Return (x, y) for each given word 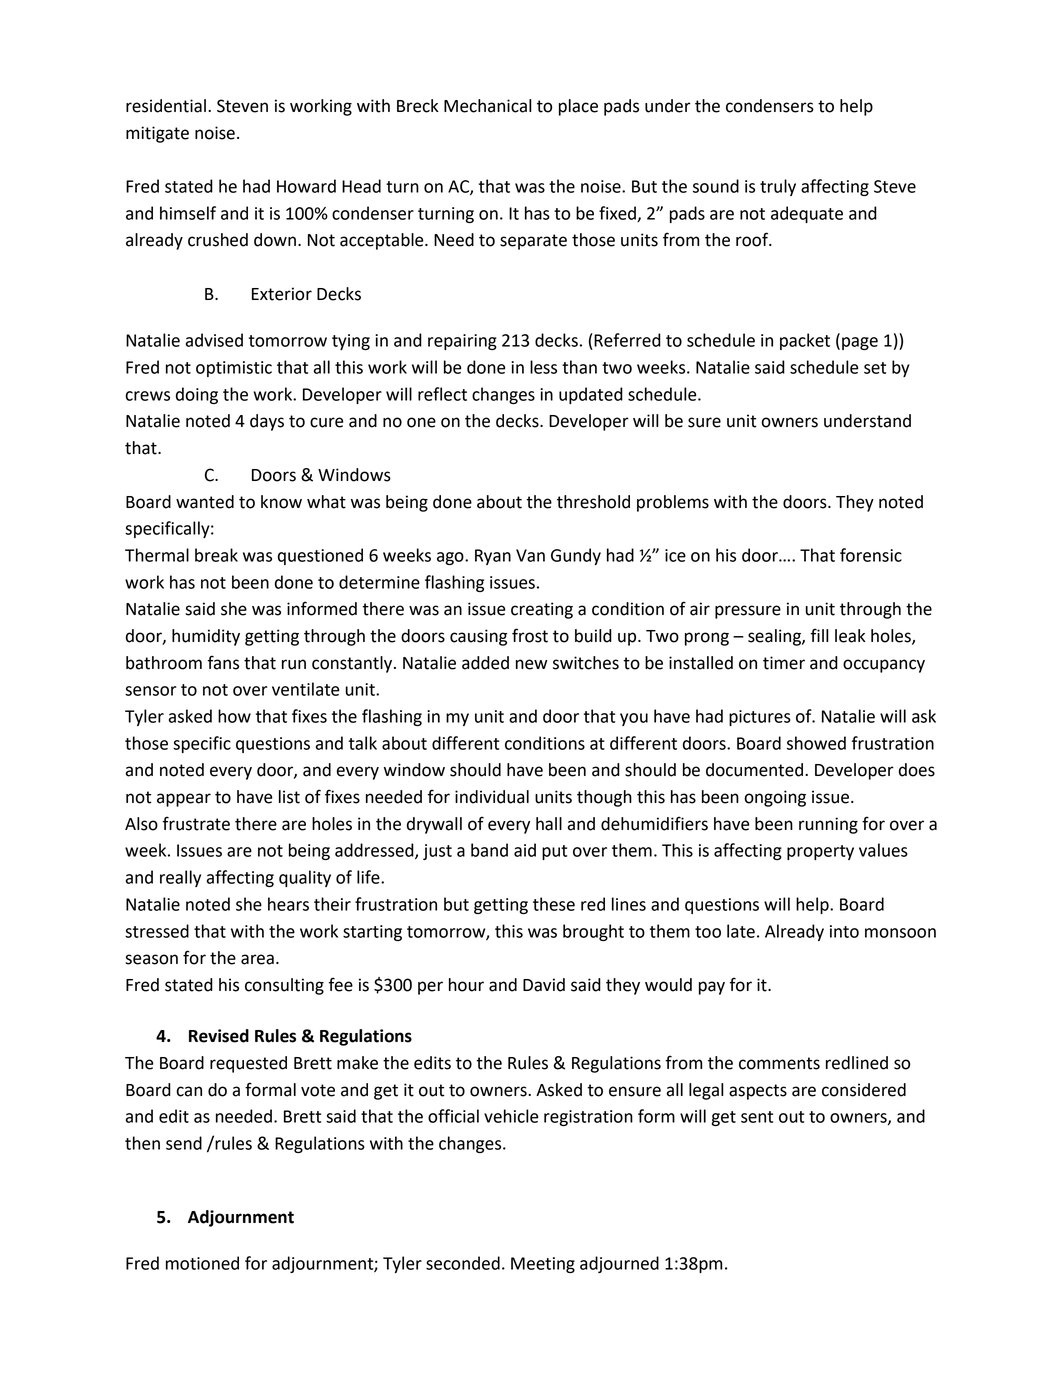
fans (223, 662)
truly (778, 187)
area (257, 959)
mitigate (157, 134)
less (543, 367)
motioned (202, 1263)
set (875, 368)
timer (784, 663)
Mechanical (488, 106)
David (544, 985)
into (844, 931)
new (532, 664)
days (267, 422)
